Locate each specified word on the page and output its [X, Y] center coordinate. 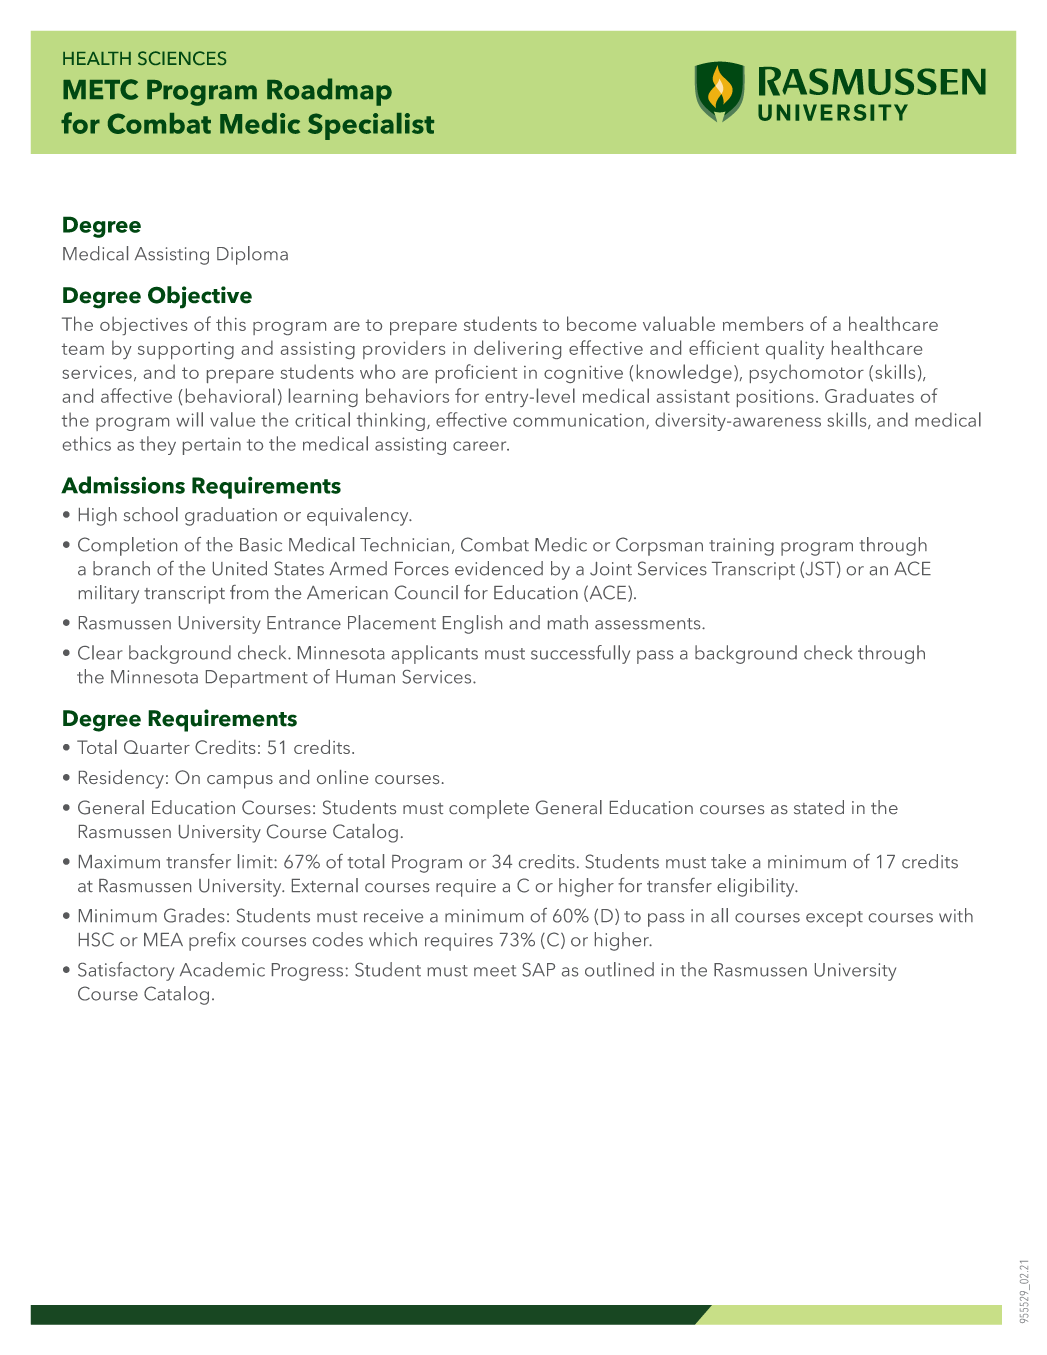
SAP [538, 970]
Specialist [371, 126]
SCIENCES [182, 58]
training [741, 547]
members [763, 323]
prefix [212, 941]
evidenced [499, 568]
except [834, 919]
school [151, 514]
